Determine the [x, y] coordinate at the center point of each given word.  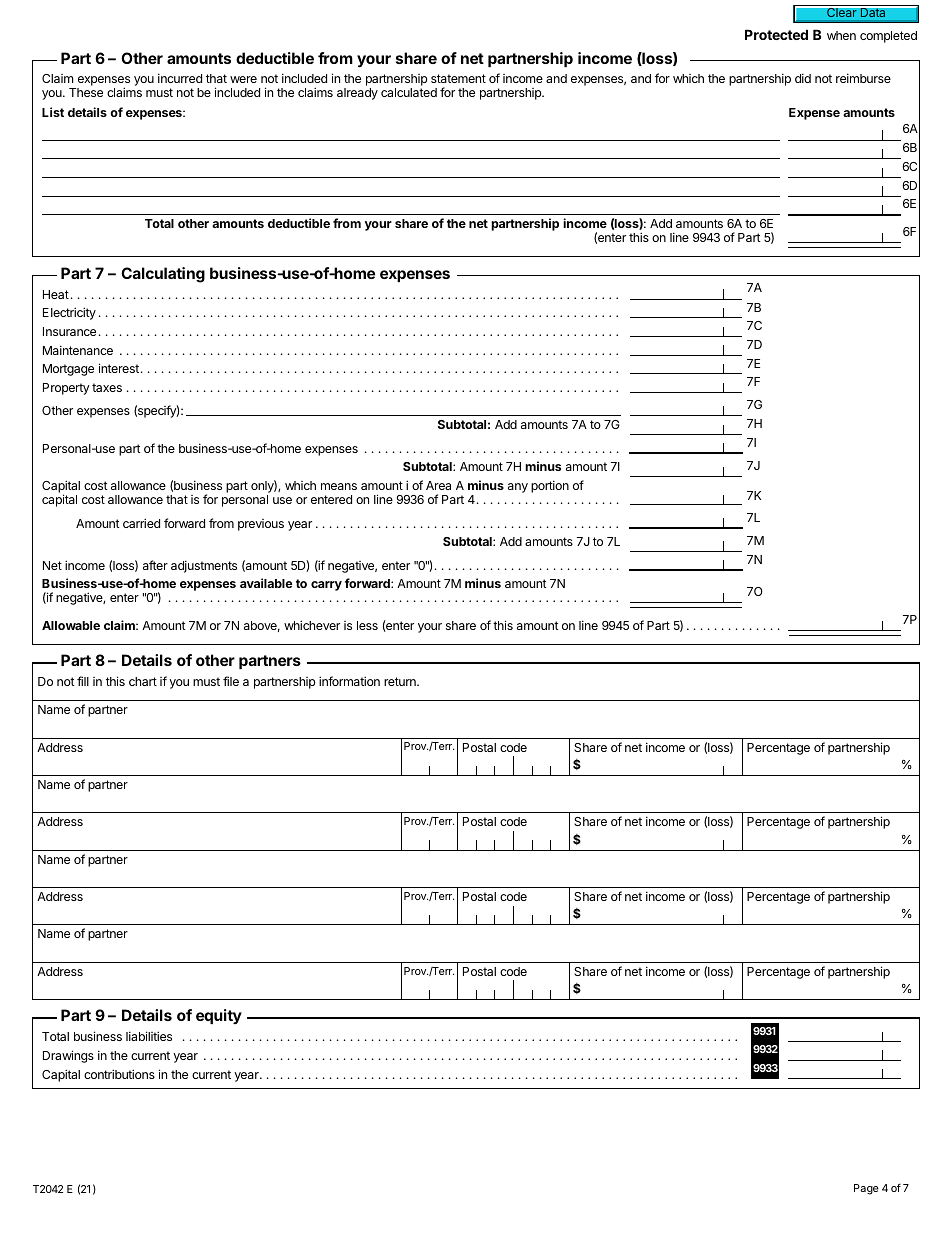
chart [143, 681]
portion [550, 486]
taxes [107, 387]
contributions [119, 1074]
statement [458, 78]
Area [438, 485]
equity [219, 1016]
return [401, 681]
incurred [180, 78]
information [349, 681]
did [803, 78]
